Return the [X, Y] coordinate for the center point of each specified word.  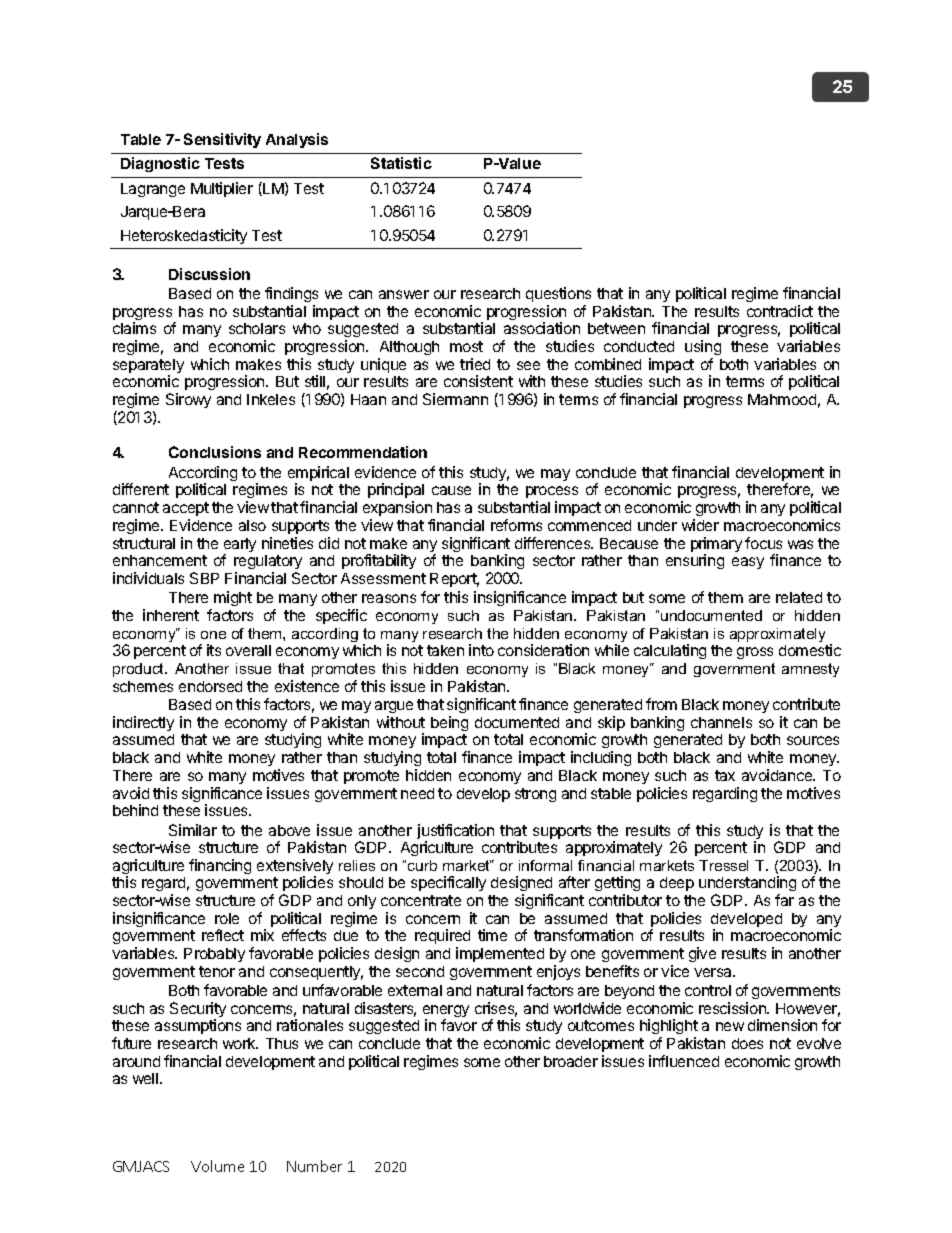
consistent [478, 381]
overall [248, 650]
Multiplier [222, 189]
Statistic [401, 163]
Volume [217, 1166]
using [703, 347]
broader [571, 1061]
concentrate [421, 900]
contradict [780, 311]
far [784, 900]
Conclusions [215, 452]
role [227, 918]
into [481, 650]
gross [755, 653]
